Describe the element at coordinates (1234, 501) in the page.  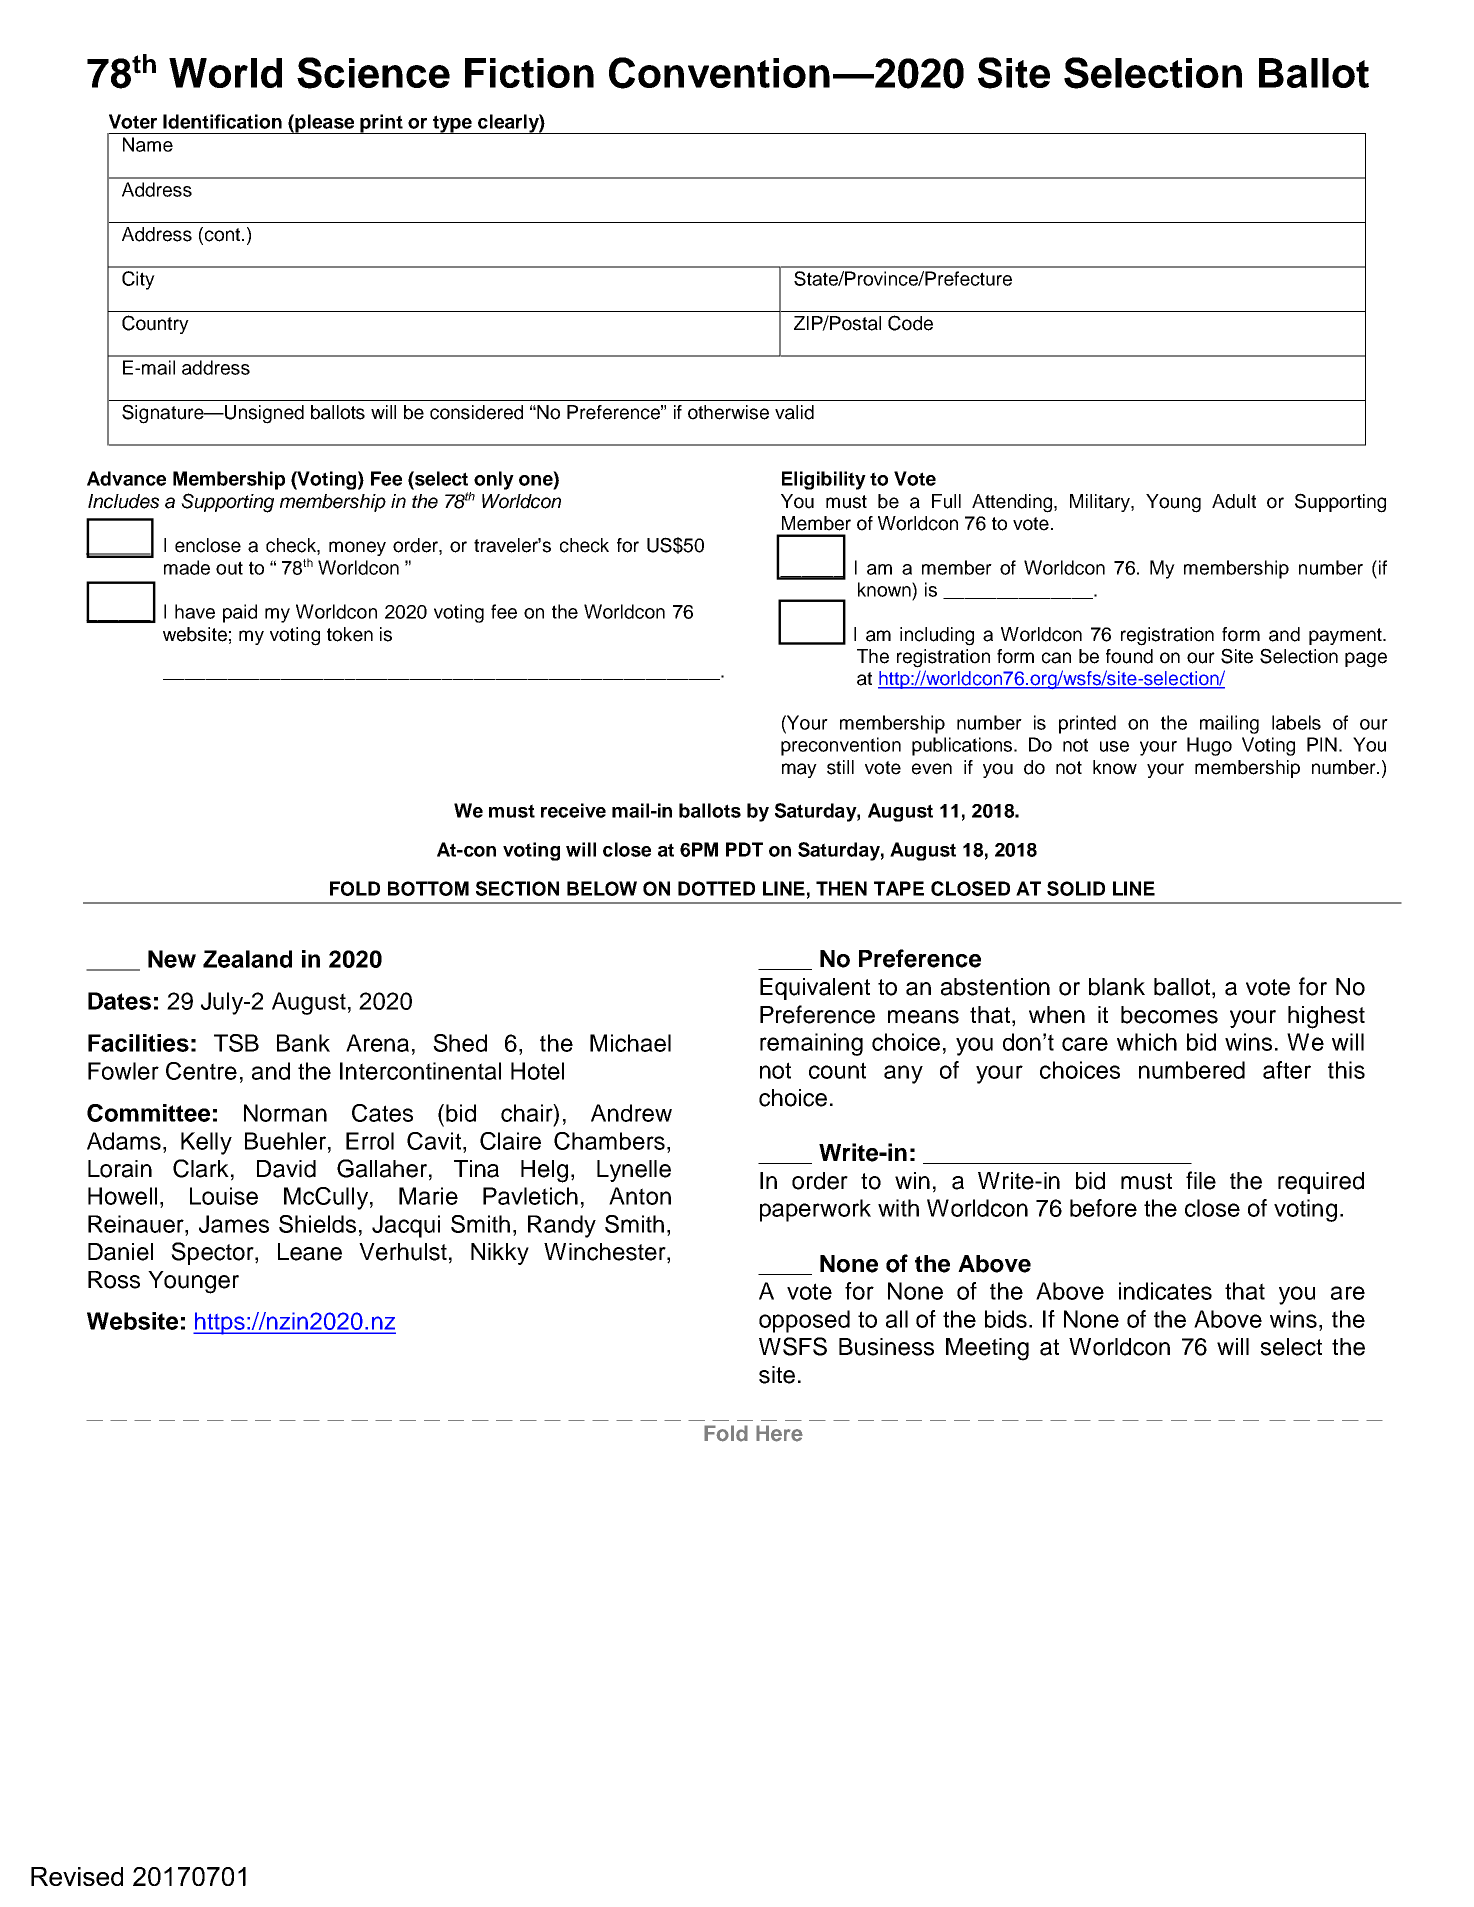
I see `Adult` at that location.
